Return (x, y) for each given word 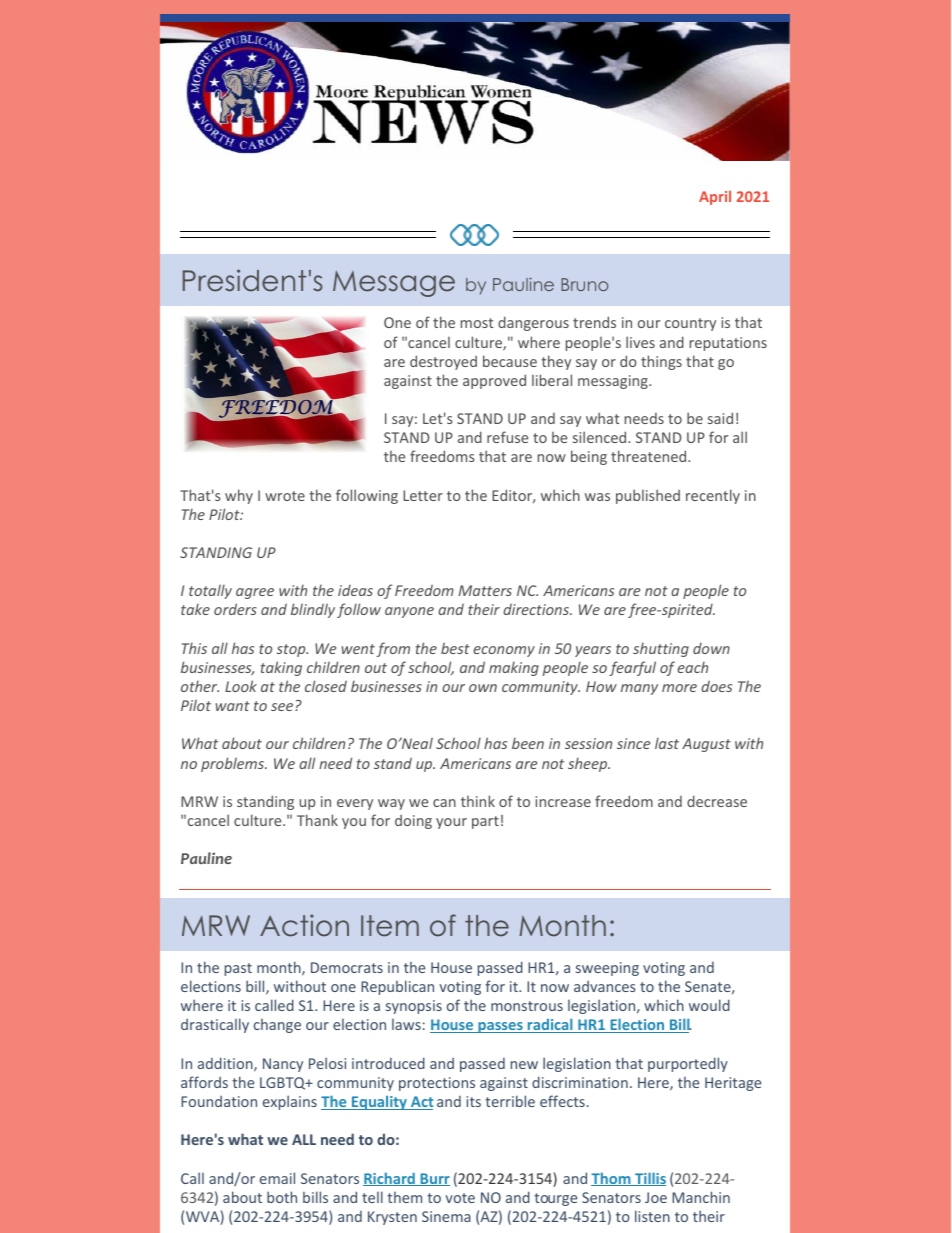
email (277, 1178)
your (451, 823)
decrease (717, 801)
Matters (485, 590)
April (715, 198)
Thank (317, 820)
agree (255, 593)
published (648, 496)
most (477, 323)
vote (460, 1198)
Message (394, 284)
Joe (656, 1197)
